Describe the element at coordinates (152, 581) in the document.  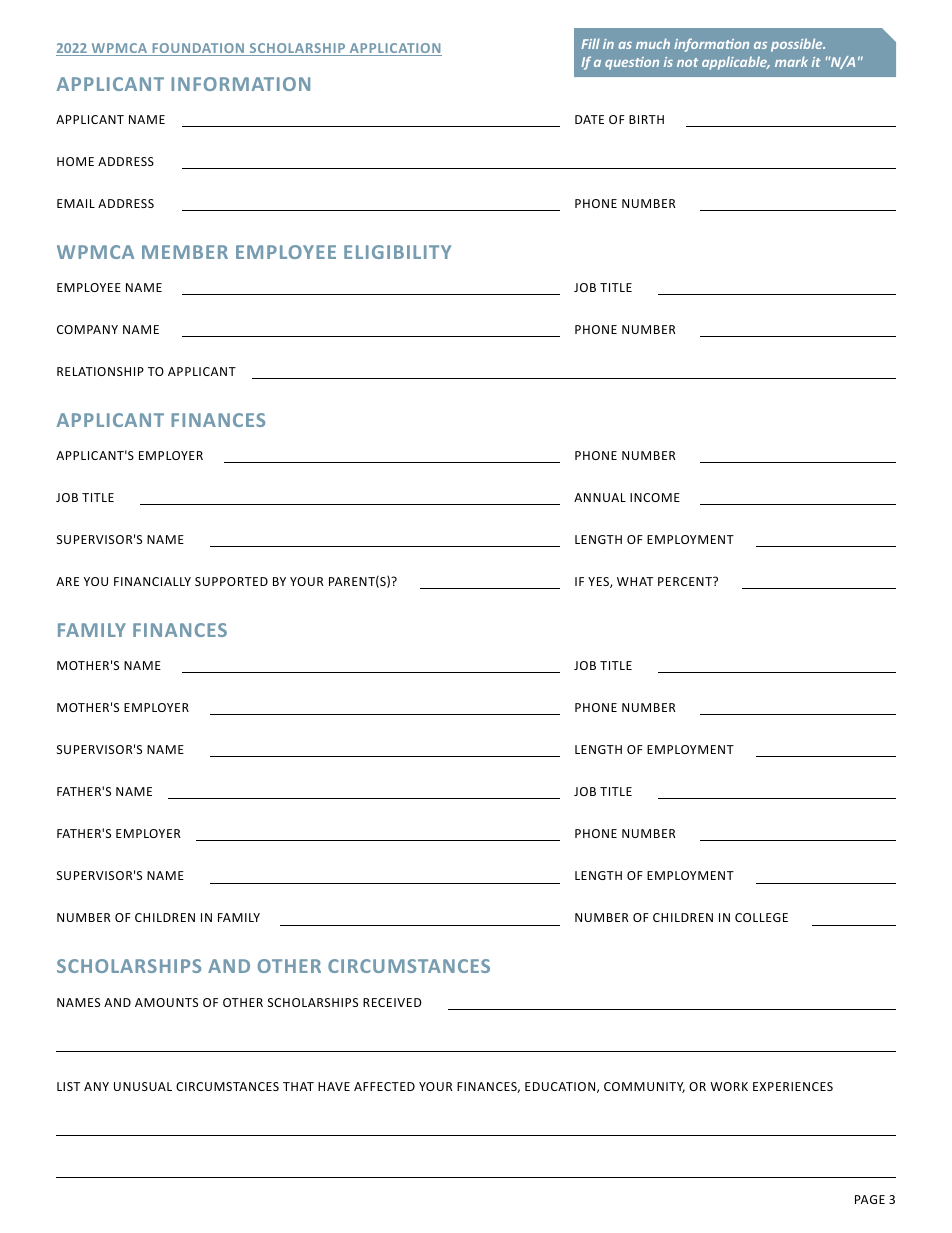
I see `FINANCIALLY` at that location.
